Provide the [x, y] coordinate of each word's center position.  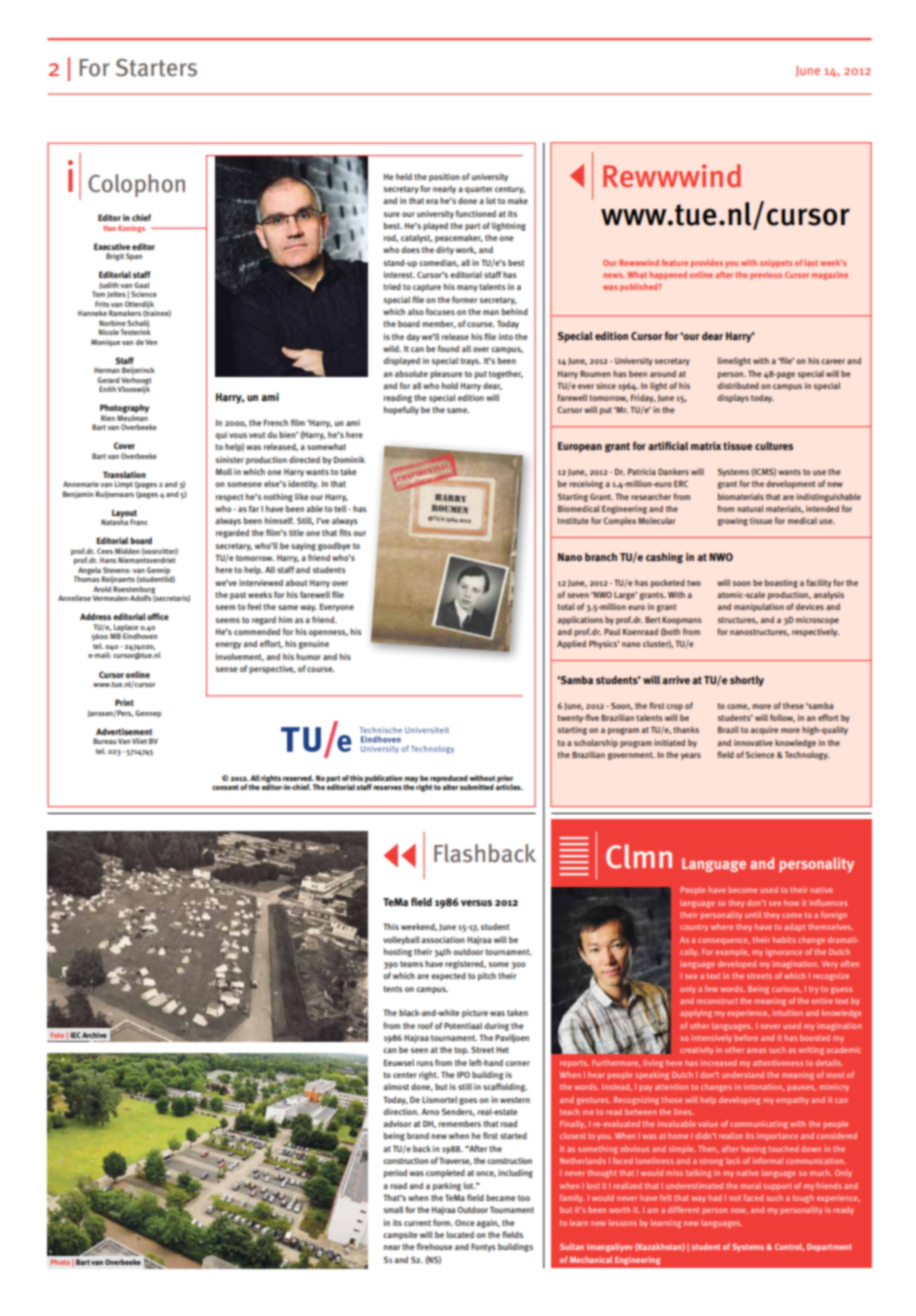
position [444, 177]
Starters [156, 68]
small [393, 1209]
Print [124, 702]
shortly [747, 681]
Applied [571, 644]
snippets [776, 263]
